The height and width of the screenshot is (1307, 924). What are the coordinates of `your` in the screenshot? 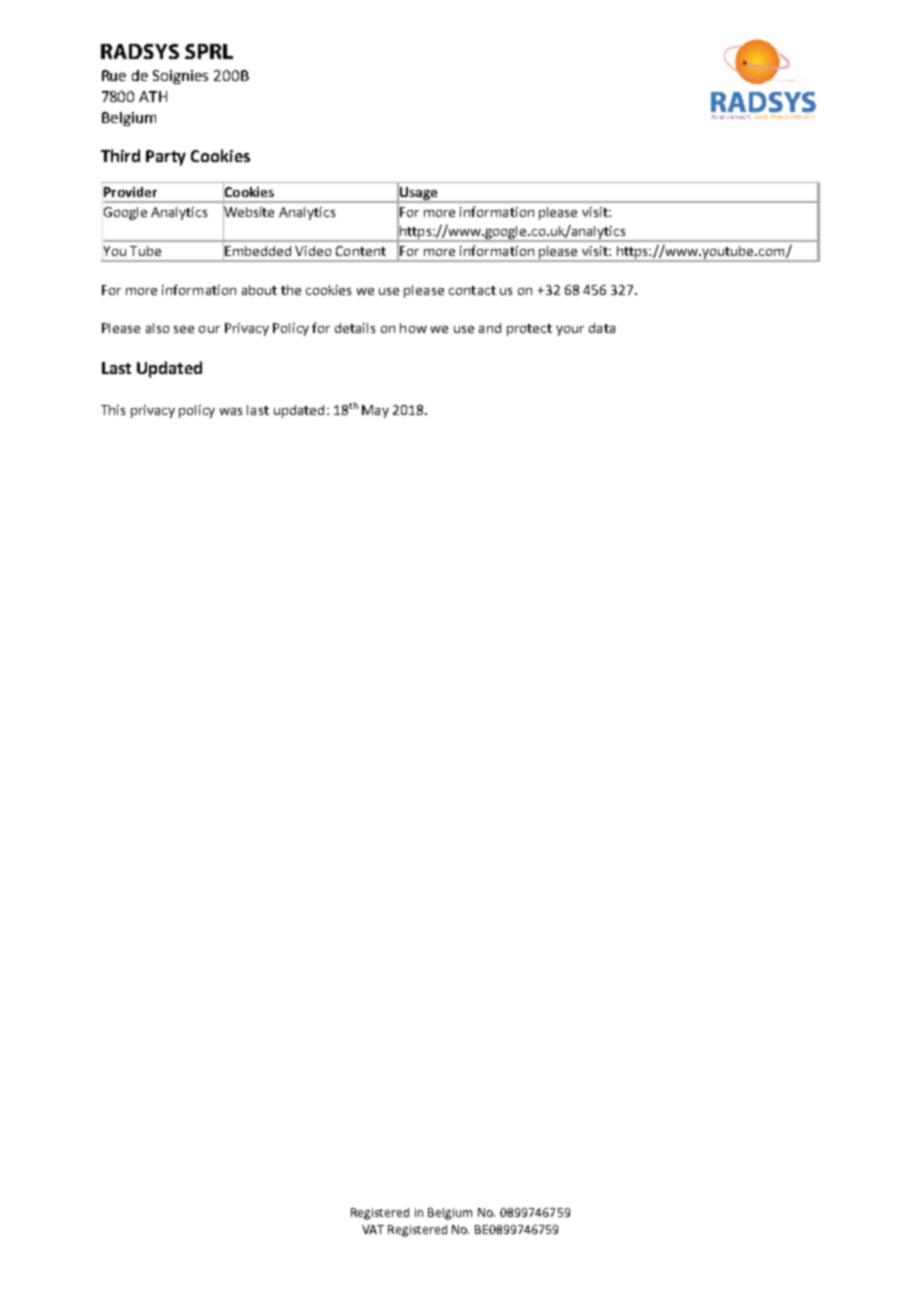 It's located at (570, 331).
